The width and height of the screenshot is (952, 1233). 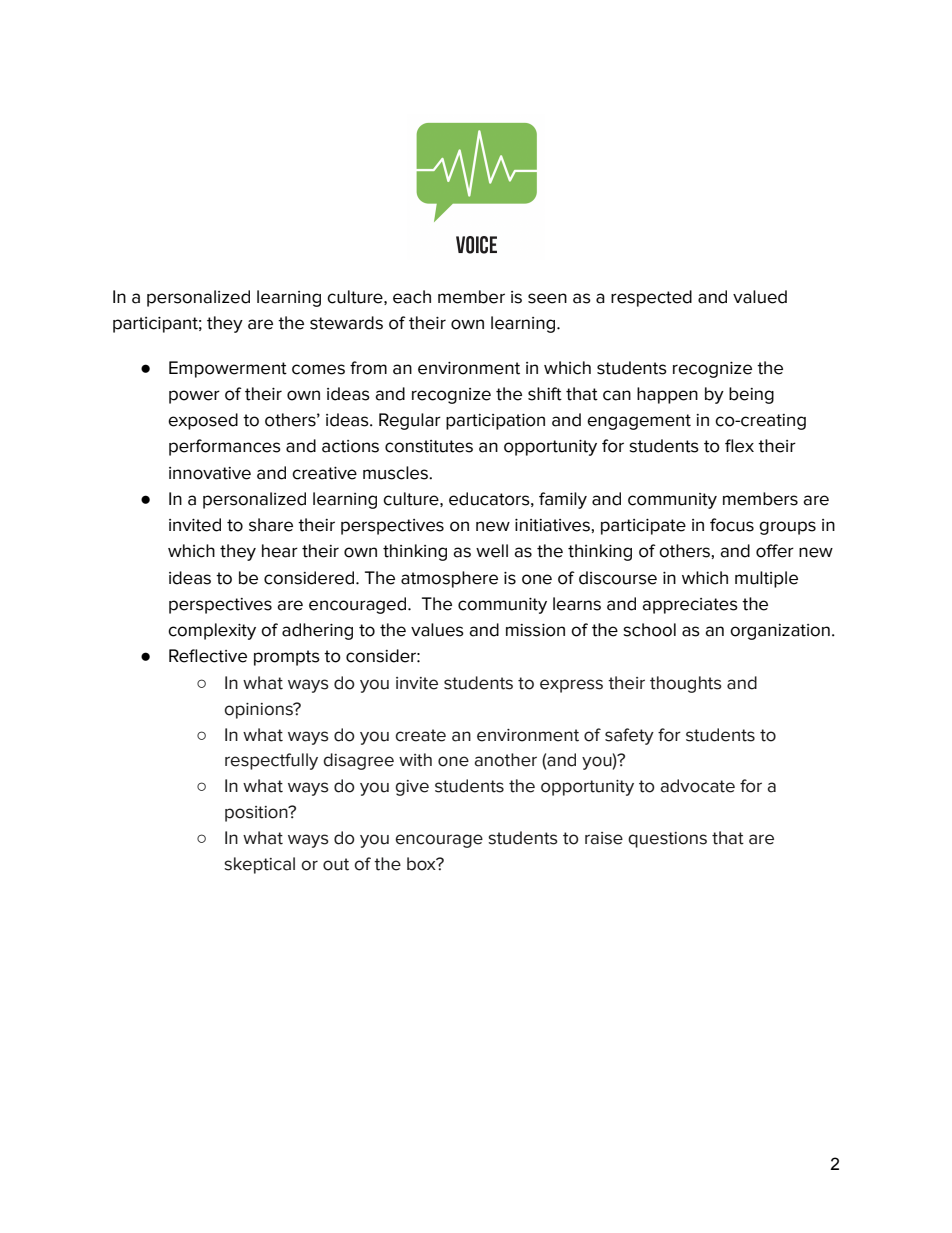 I want to click on box, so click(x=422, y=864).
